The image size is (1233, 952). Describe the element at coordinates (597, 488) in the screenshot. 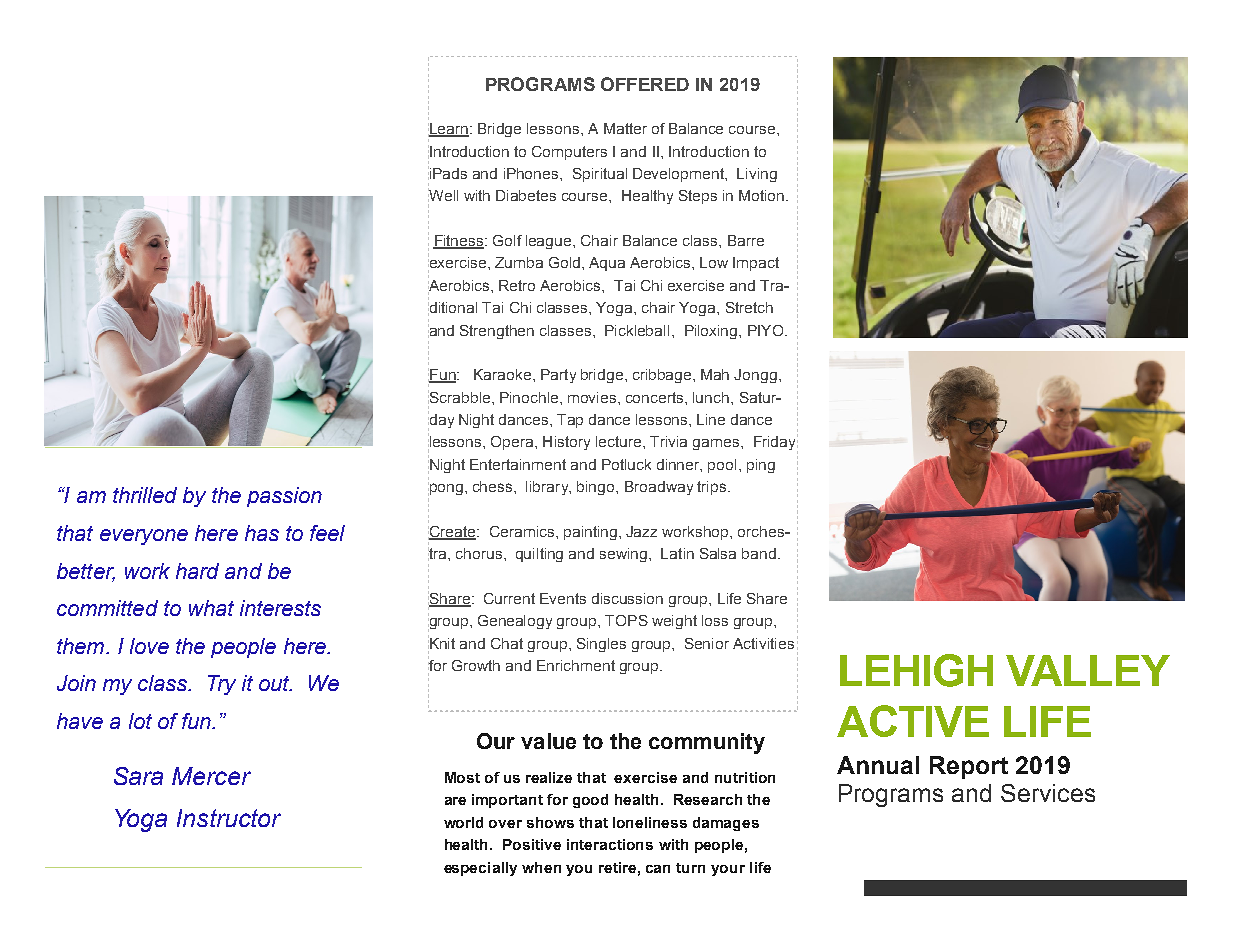

I see `bingo` at that location.
